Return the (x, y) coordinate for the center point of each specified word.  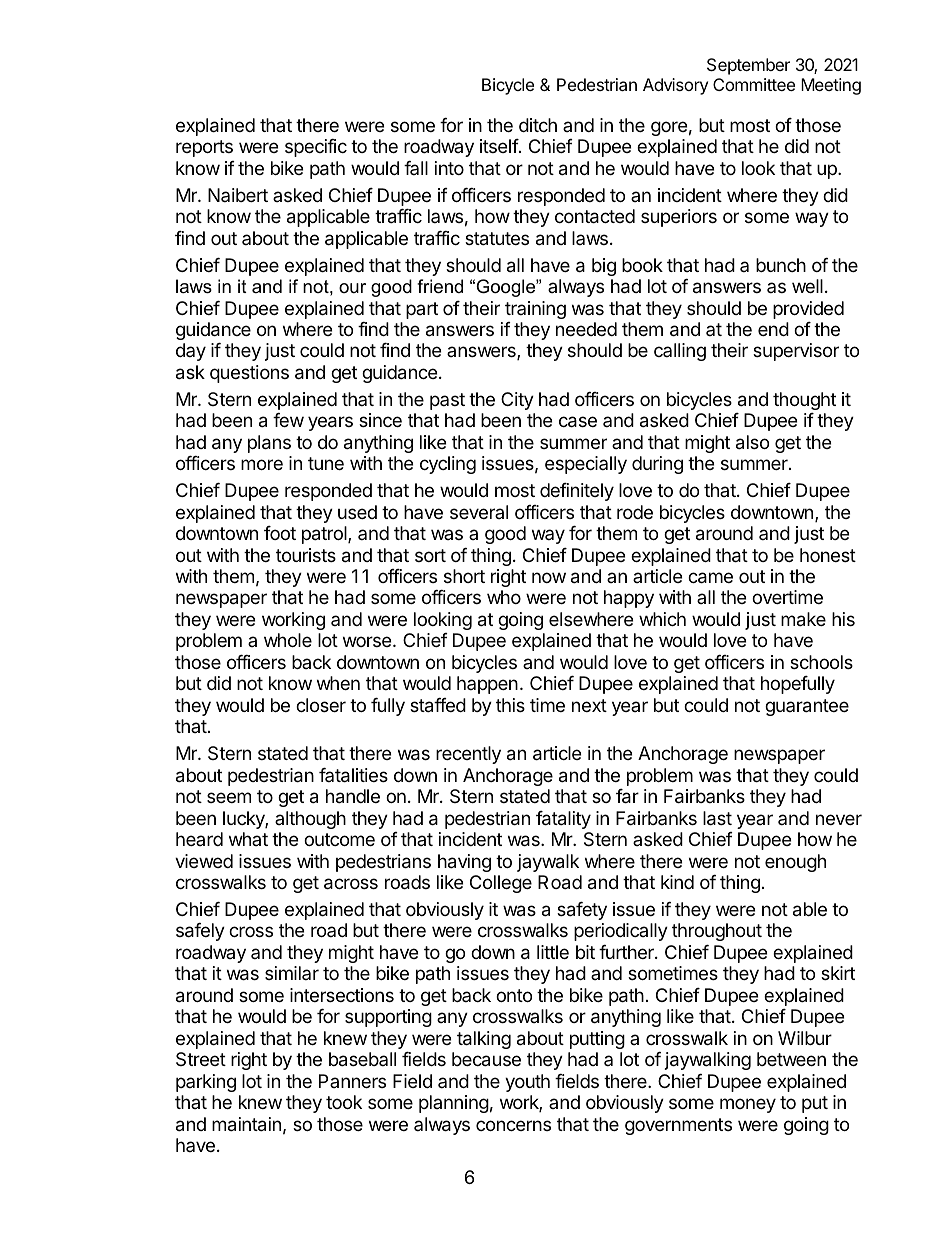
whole (288, 640)
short (464, 576)
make (803, 619)
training (535, 310)
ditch (538, 125)
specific (316, 148)
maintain (246, 1124)
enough (795, 863)
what (248, 839)
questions (249, 374)
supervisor (796, 352)
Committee (754, 84)
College (501, 884)
